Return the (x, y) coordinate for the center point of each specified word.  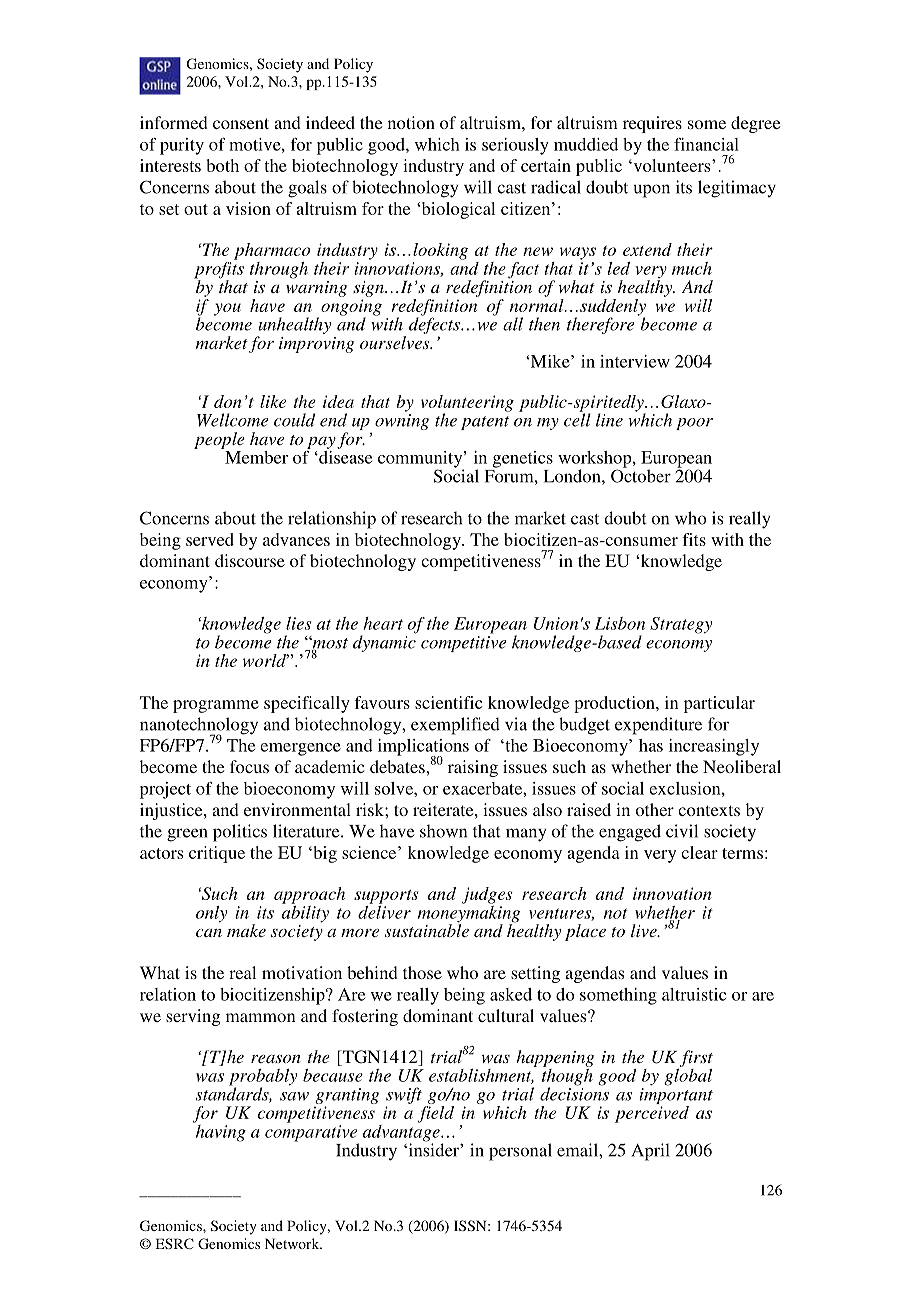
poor (694, 424)
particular (719, 704)
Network (293, 1243)
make (246, 930)
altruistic (694, 994)
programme (216, 706)
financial (706, 144)
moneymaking (469, 914)
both (223, 165)
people (219, 440)
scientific (448, 702)
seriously (515, 146)
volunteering (467, 404)
